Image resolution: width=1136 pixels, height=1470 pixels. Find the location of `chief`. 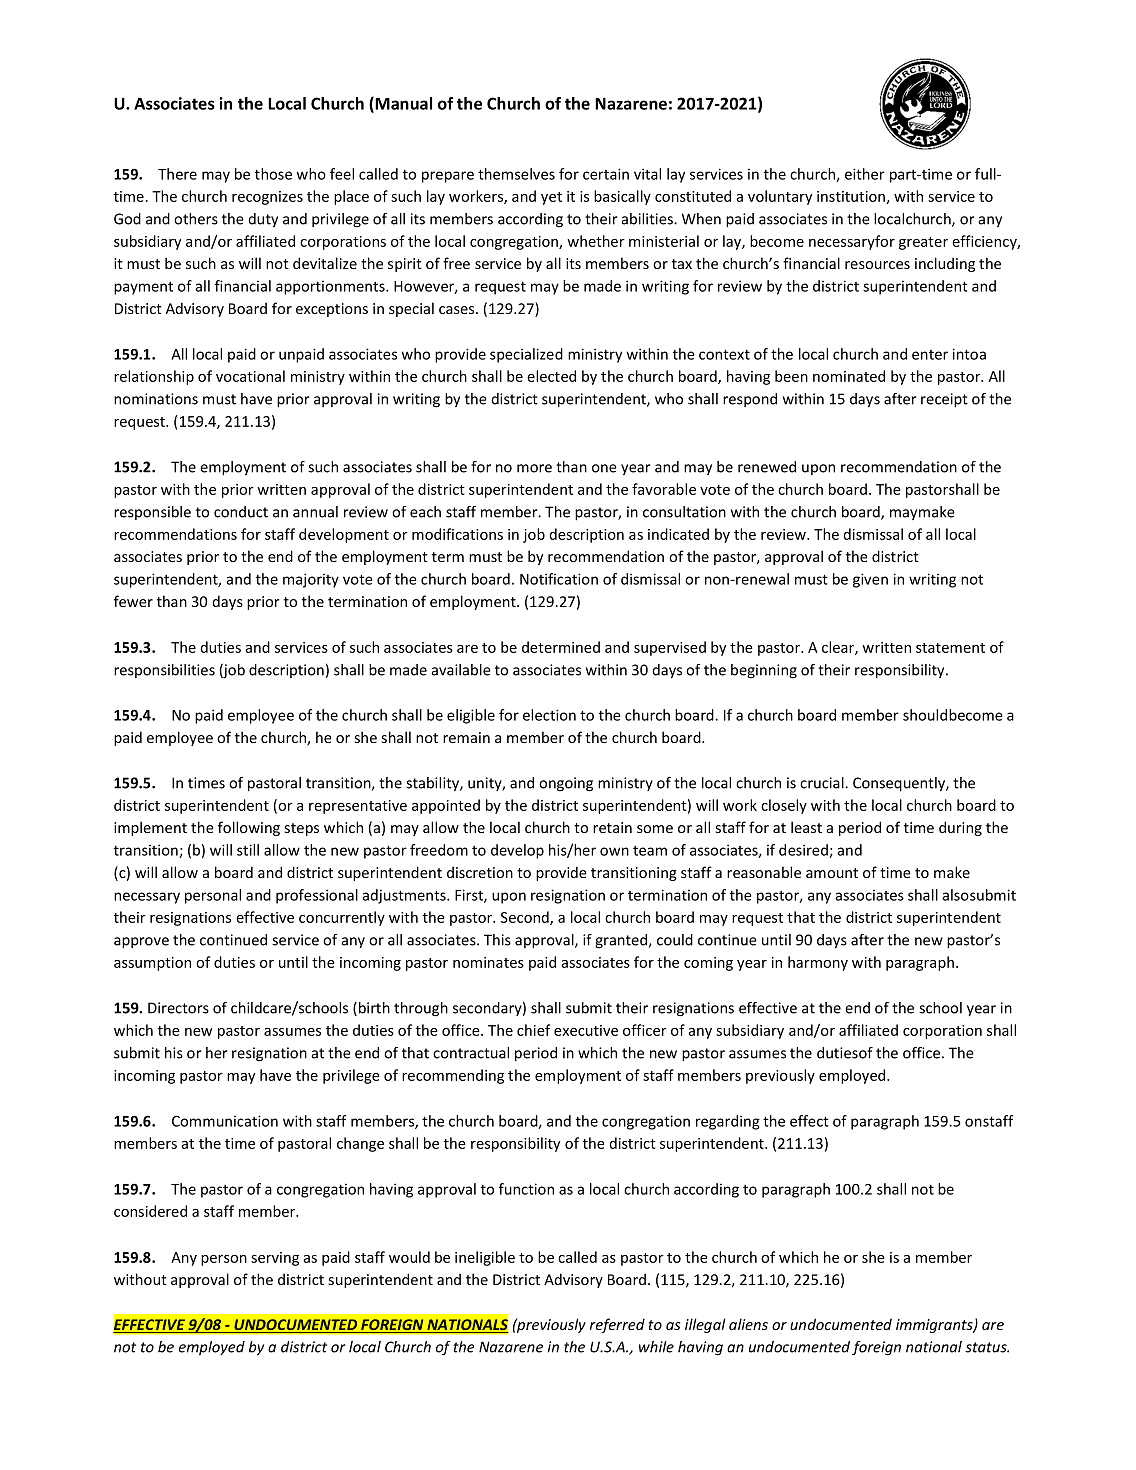

chief is located at coordinates (533, 1030).
